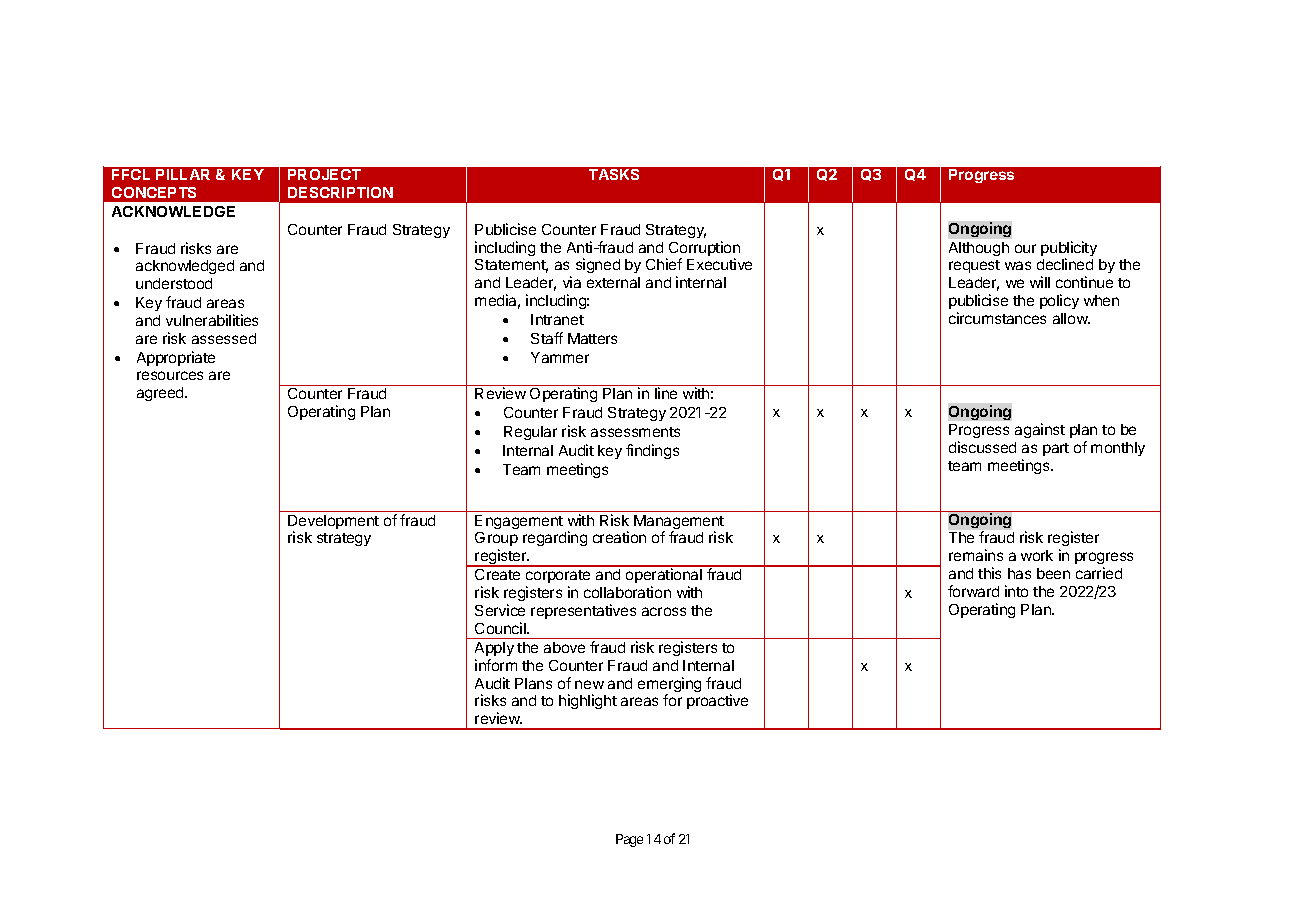  What do you see at coordinates (340, 192) in the screenshot?
I see `DESCRIPTION` at bounding box center [340, 192].
